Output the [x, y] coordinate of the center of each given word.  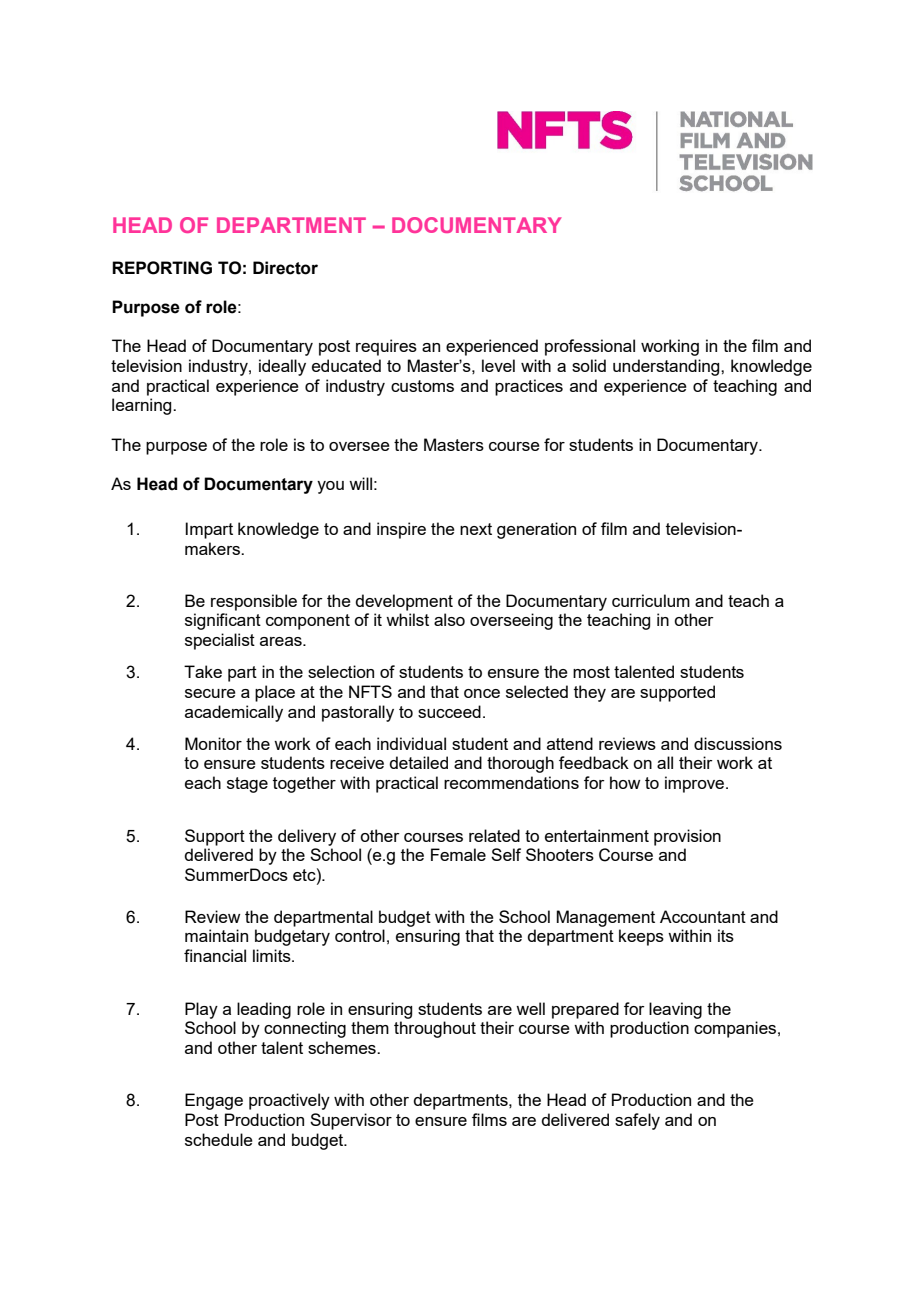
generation [536, 530]
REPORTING [162, 268]
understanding [667, 367]
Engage [214, 1101]
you [330, 487]
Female [458, 854]
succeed [449, 711]
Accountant [703, 916]
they [590, 693]
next [476, 529]
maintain [216, 935]
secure [210, 693]
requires [386, 347]
